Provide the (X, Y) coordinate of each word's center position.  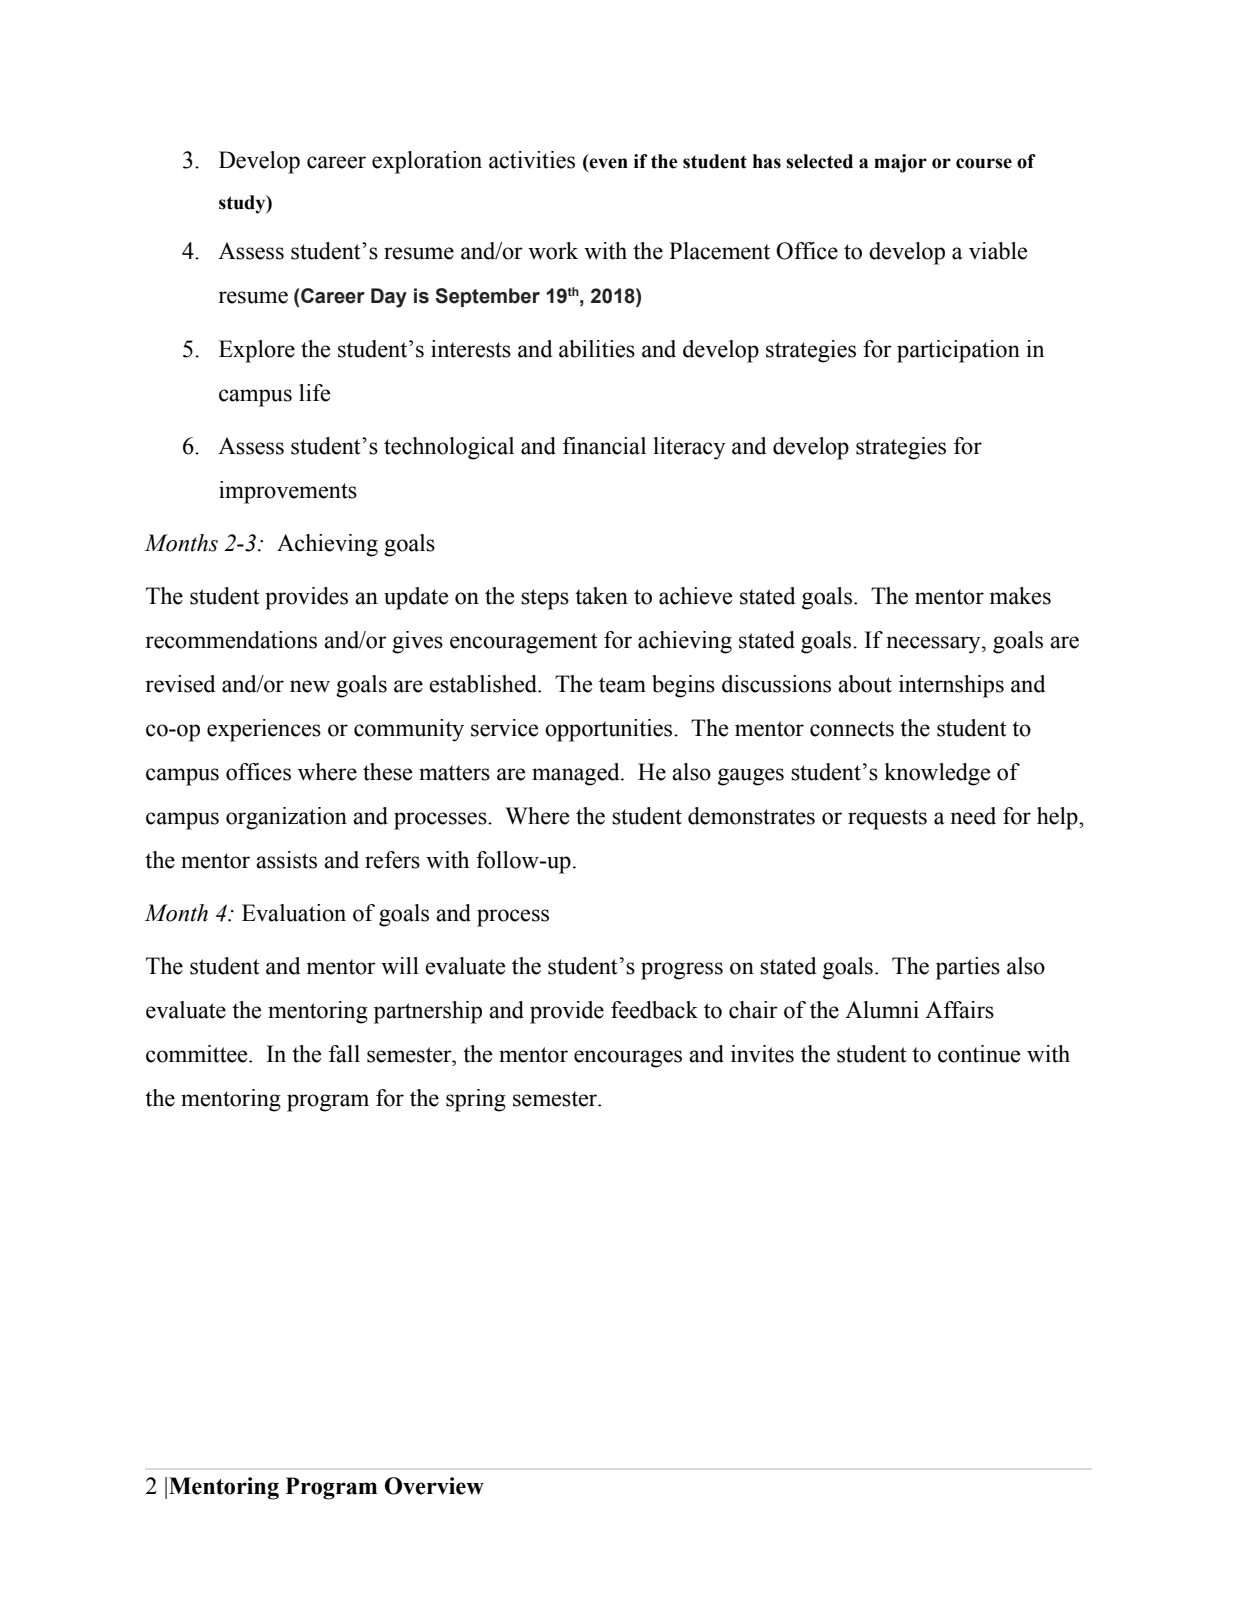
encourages (628, 1059)
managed (577, 774)
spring (476, 1100)
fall (344, 1054)
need (973, 816)
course (984, 163)
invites (762, 1054)
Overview (434, 1486)
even (607, 164)
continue (979, 1054)
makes (1020, 596)
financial (604, 446)
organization (286, 818)
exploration (427, 162)
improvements (288, 492)
